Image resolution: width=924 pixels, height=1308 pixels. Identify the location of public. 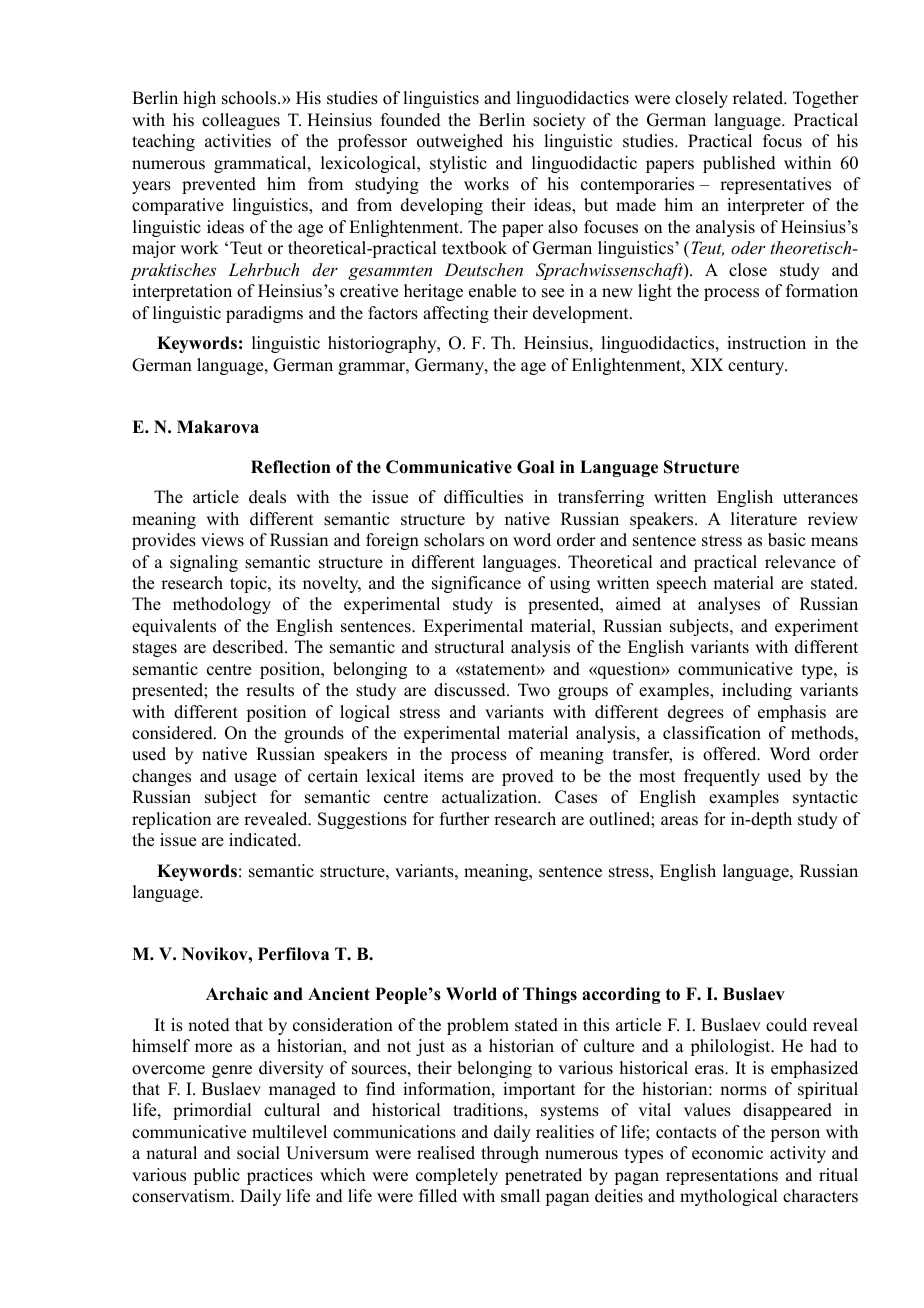
(217, 1176).
